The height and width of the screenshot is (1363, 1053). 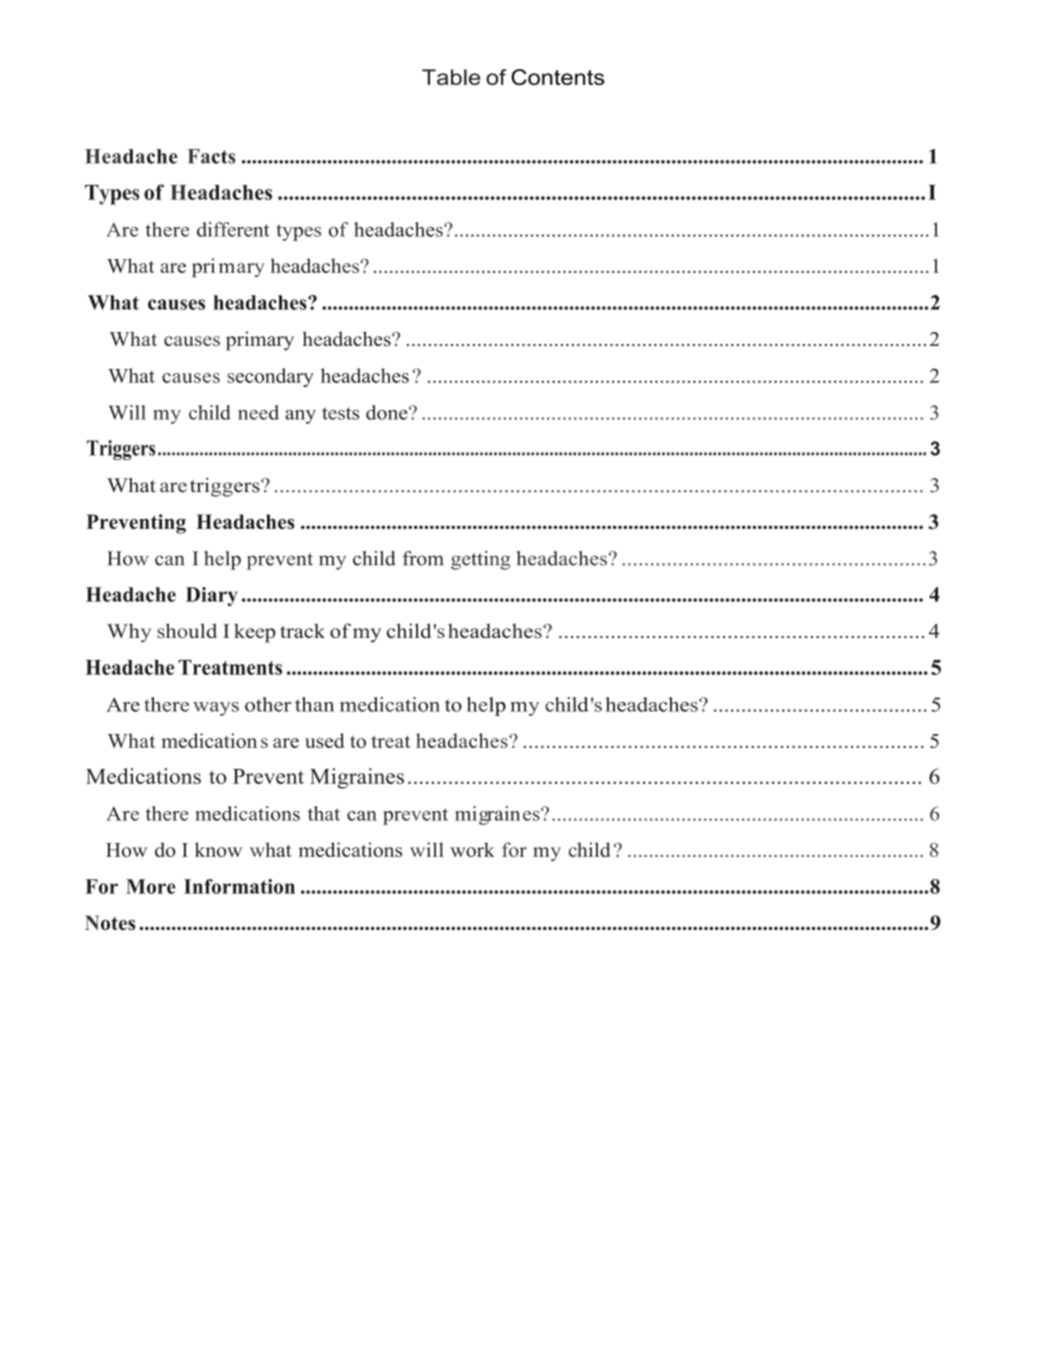 I want to click on need, so click(x=258, y=412).
